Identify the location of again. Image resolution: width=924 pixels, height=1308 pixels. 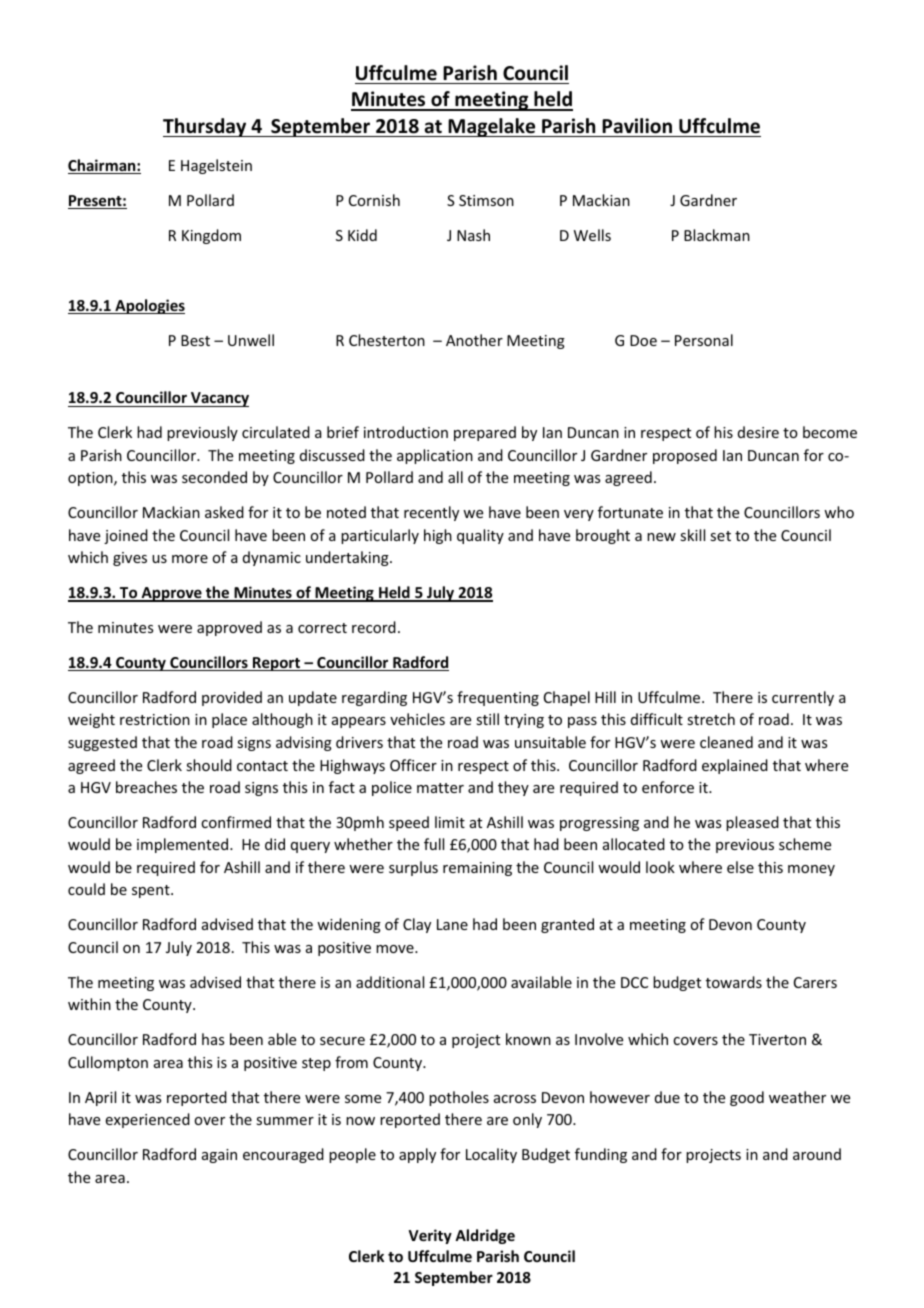
(219, 1156).
